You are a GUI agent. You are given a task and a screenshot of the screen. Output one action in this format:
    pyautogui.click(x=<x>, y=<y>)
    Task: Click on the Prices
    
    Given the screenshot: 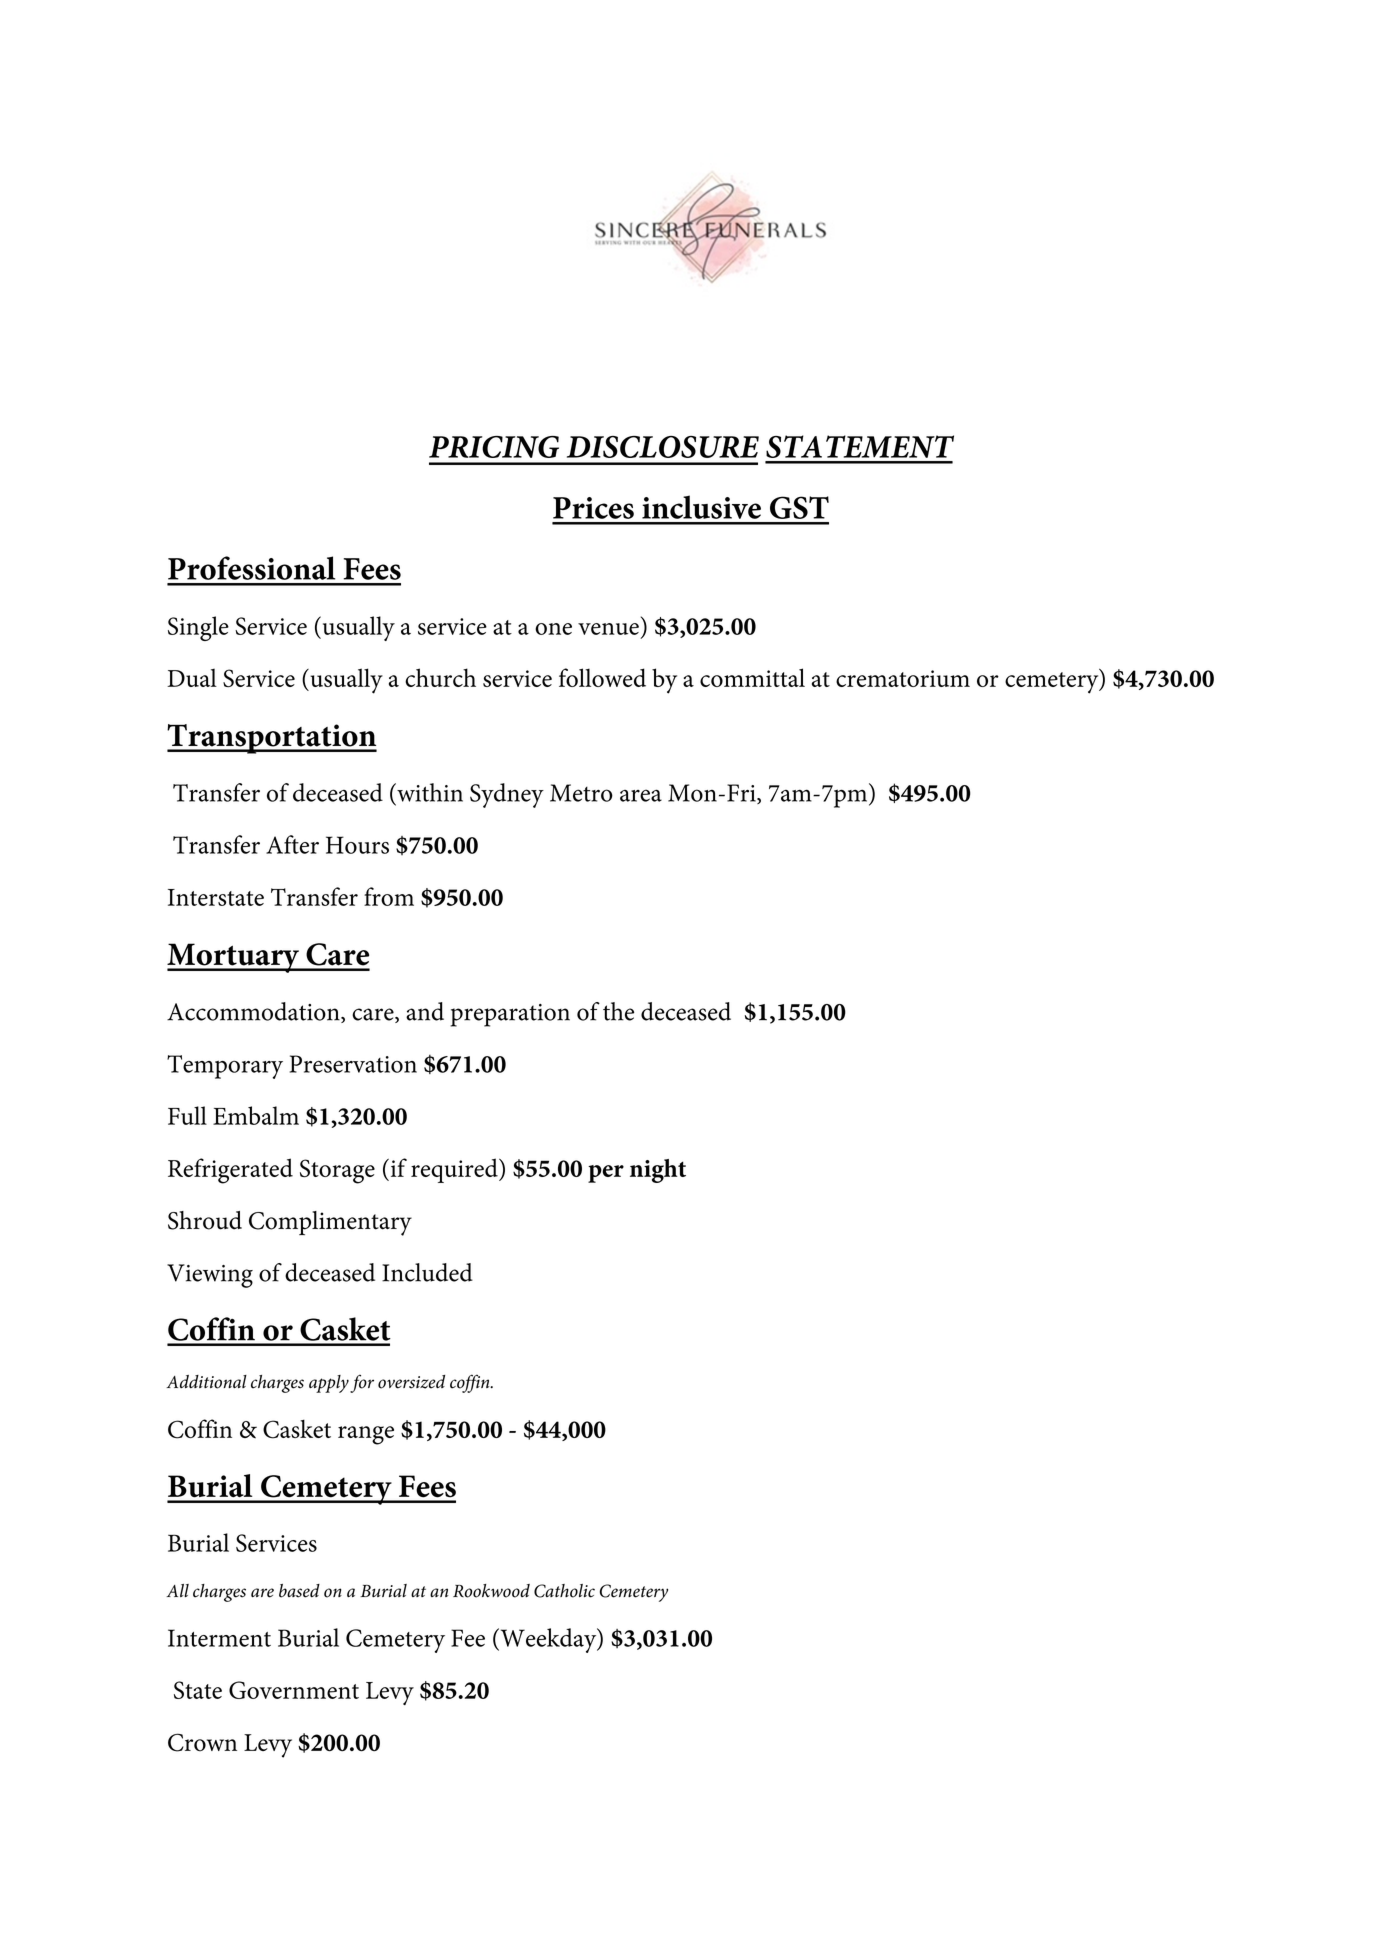 What is the action you would take?
    pyautogui.click(x=593, y=508)
